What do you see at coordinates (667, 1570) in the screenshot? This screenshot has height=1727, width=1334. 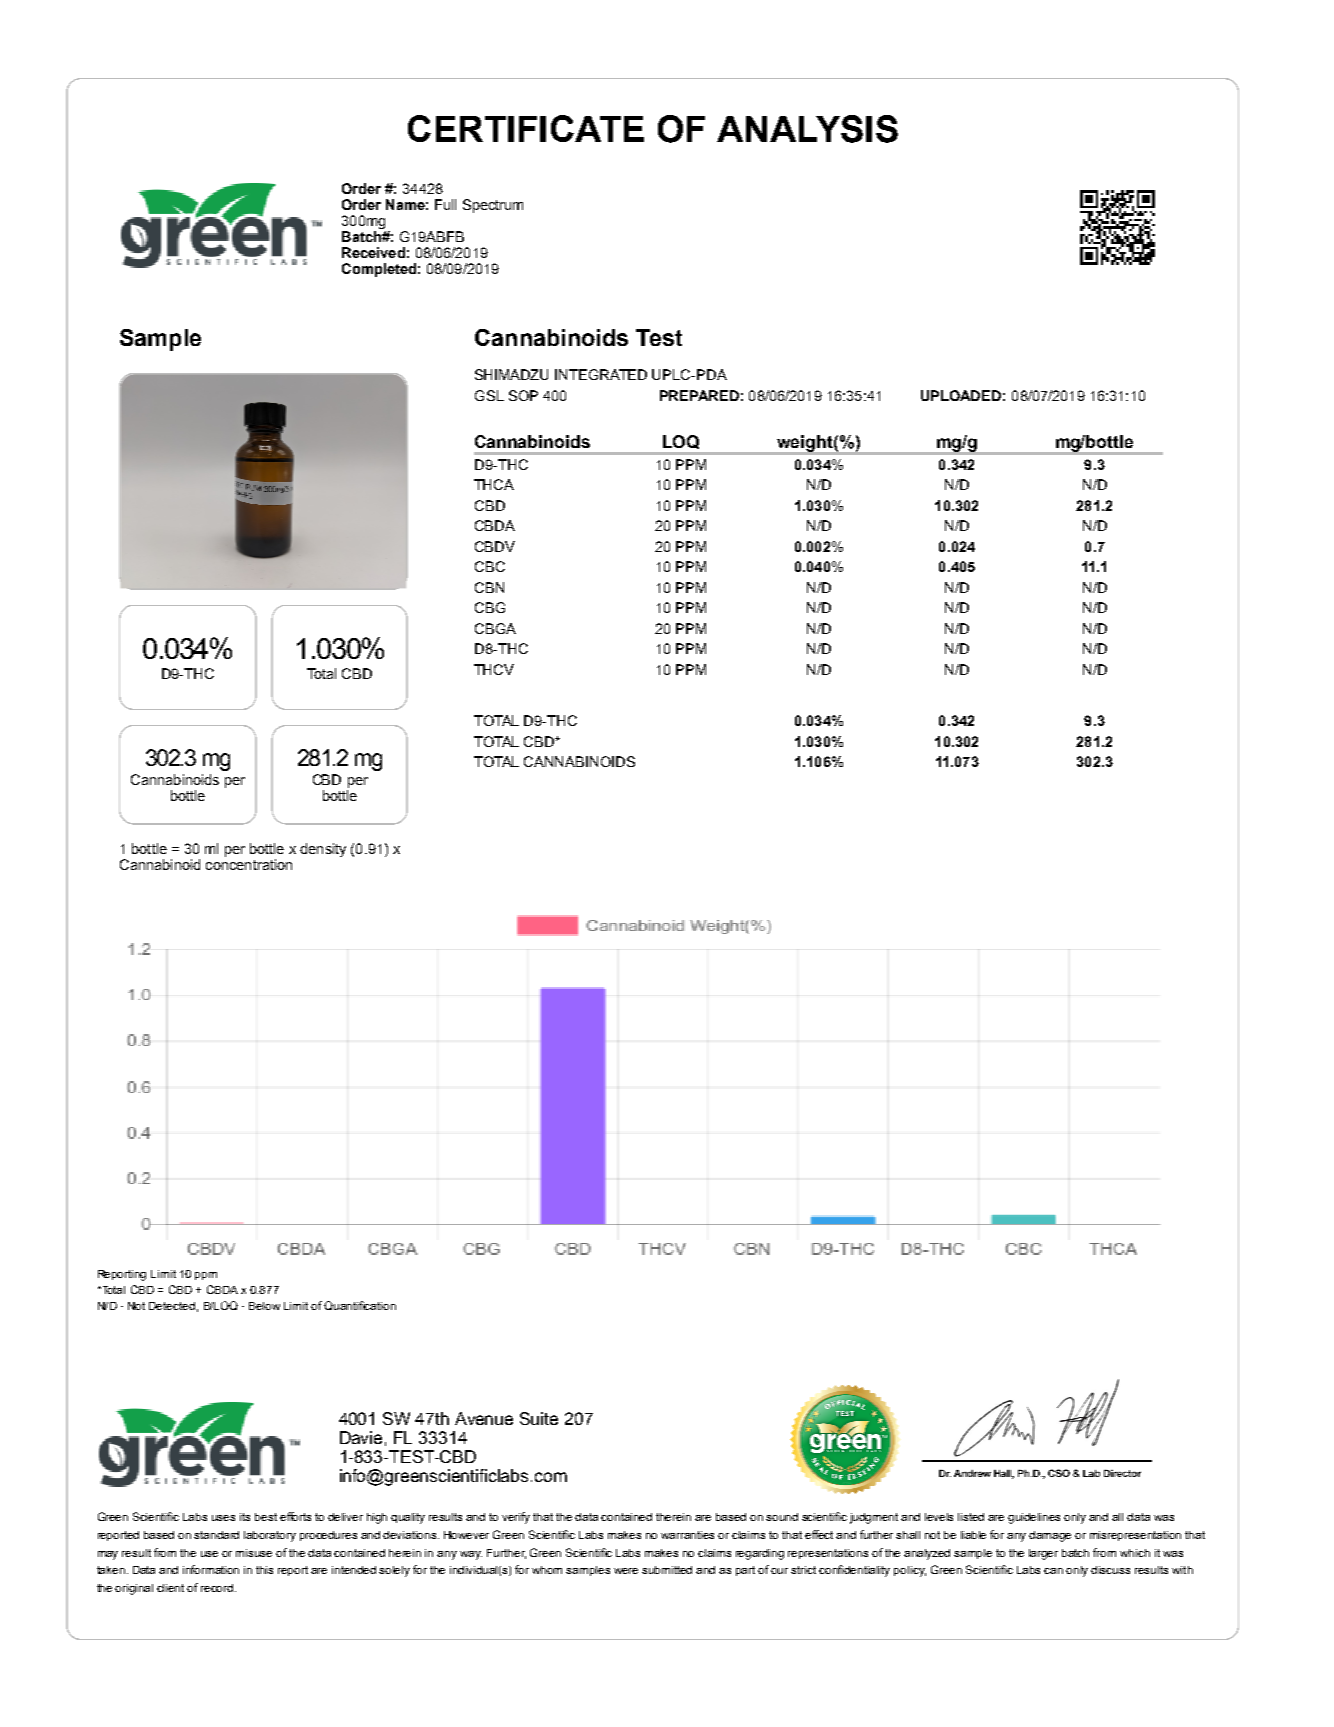 I see `submitted` at bounding box center [667, 1570].
